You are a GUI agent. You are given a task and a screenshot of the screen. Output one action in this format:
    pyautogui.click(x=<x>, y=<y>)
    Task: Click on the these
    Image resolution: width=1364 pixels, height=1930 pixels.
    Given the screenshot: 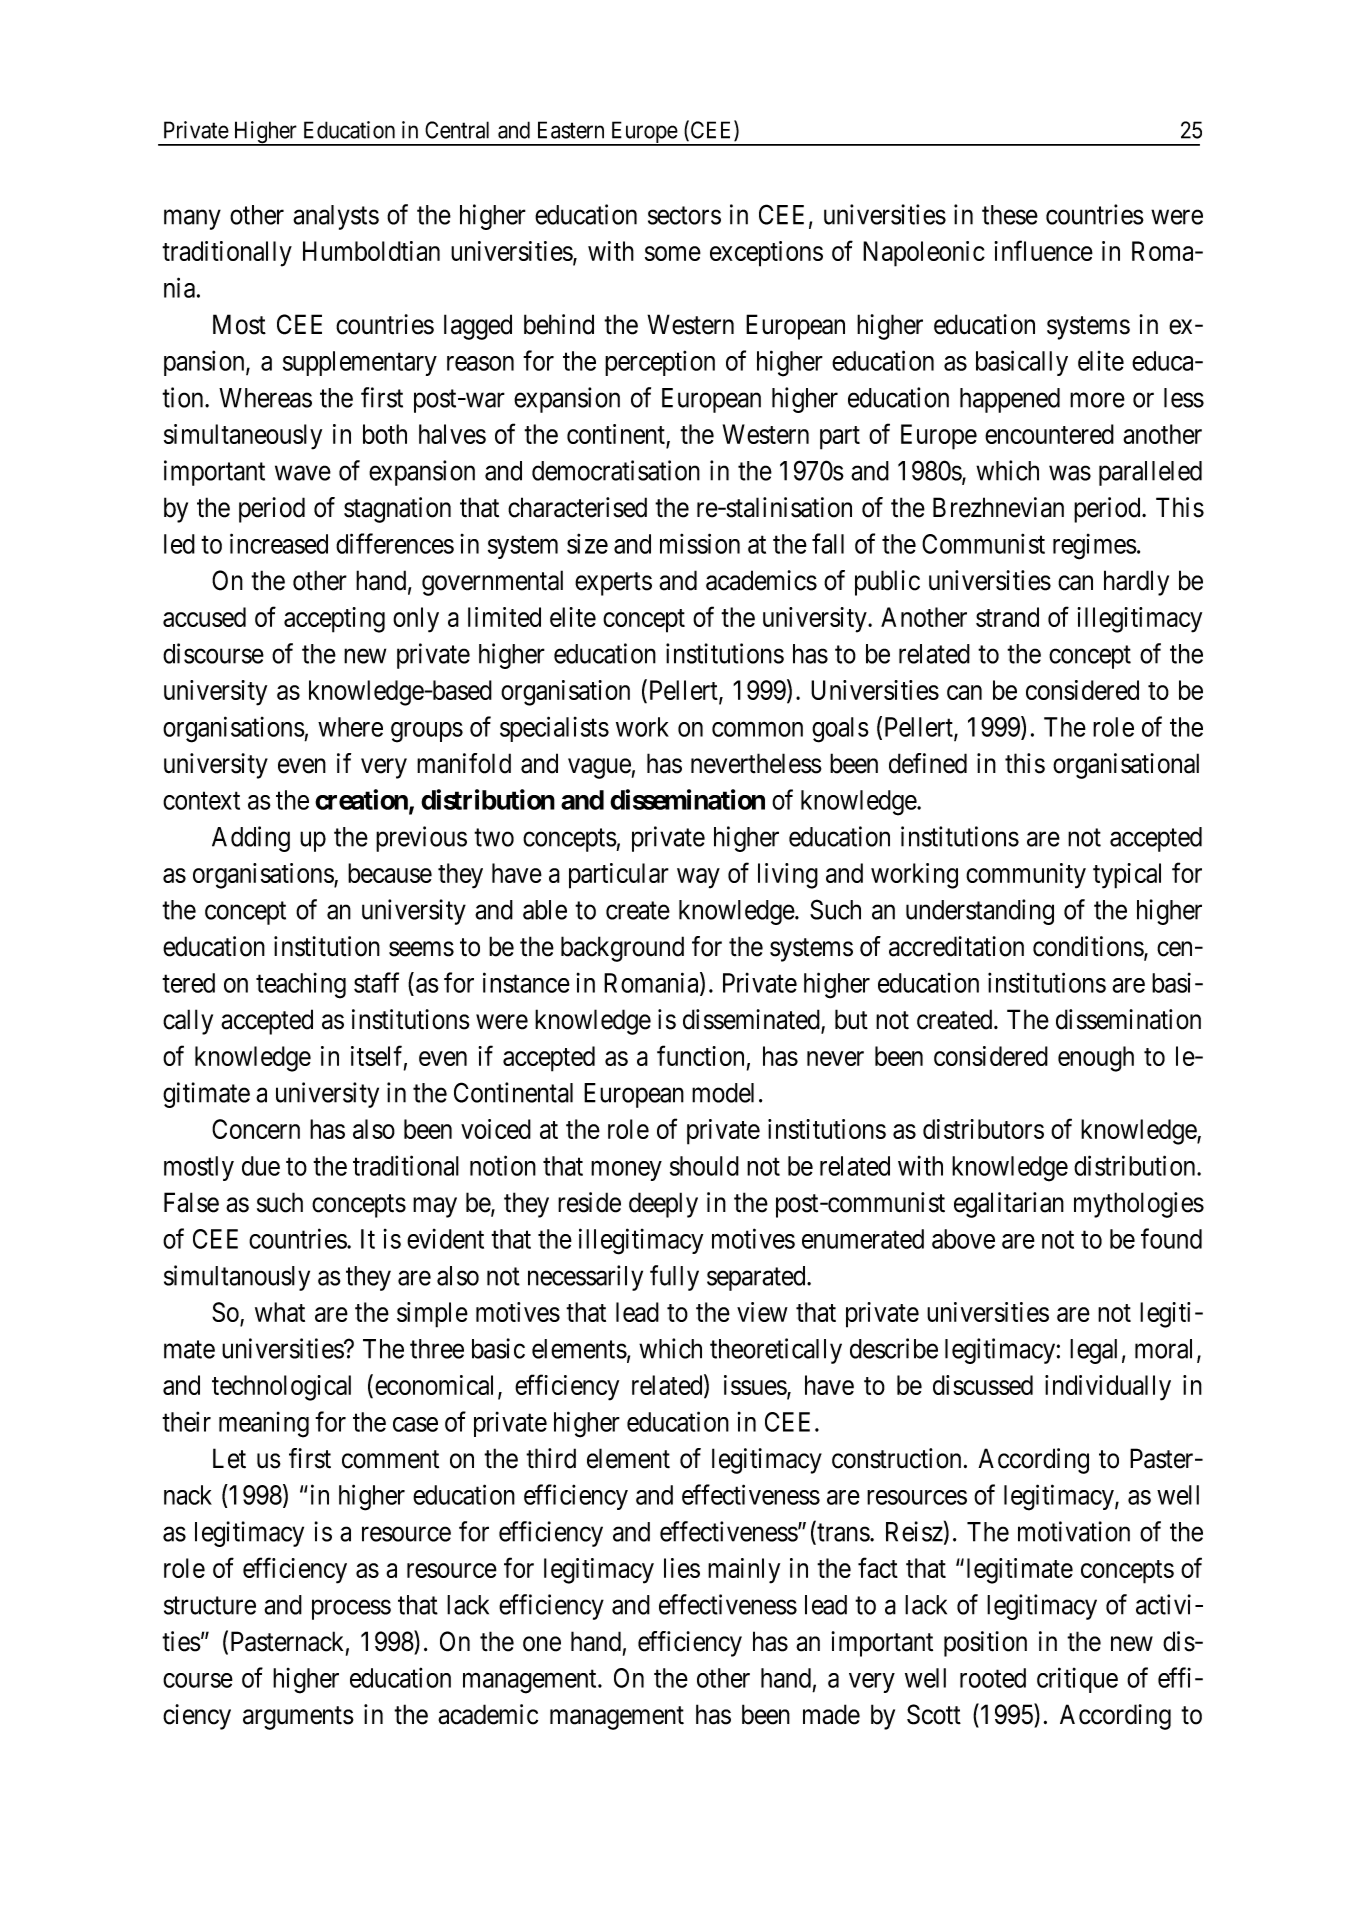 What is the action you would take?
    pyautogui.click(x=1010, y=215)
